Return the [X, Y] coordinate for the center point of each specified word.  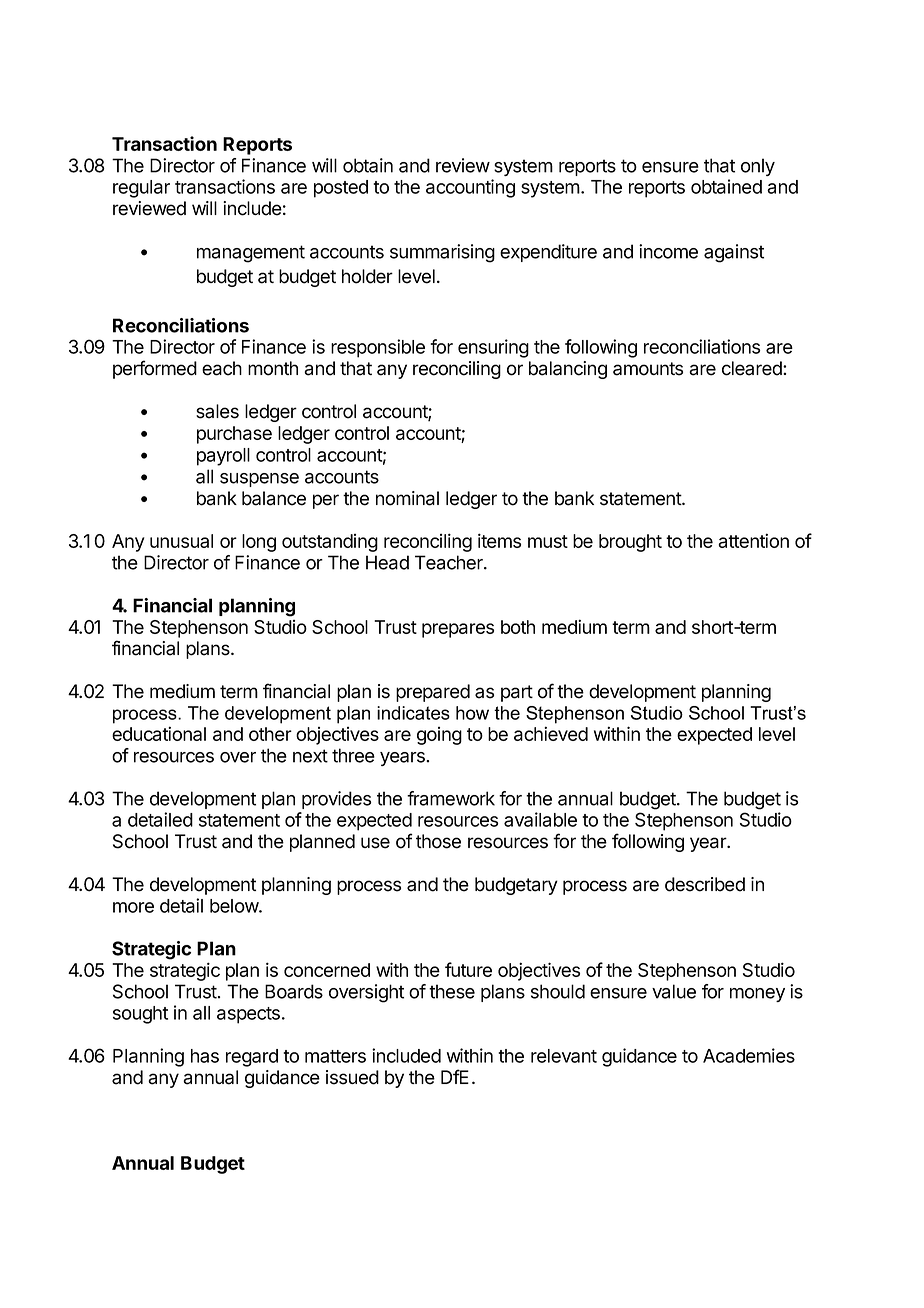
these [452, 991]
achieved [551, 733]
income [668, 251]
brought [630, 543]
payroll [223, 457]
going [439, 736]
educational [159, 733]
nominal [407, 498]
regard [252, 1058]
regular [141, 189]
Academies [749, 1055]
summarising [442, 253]
